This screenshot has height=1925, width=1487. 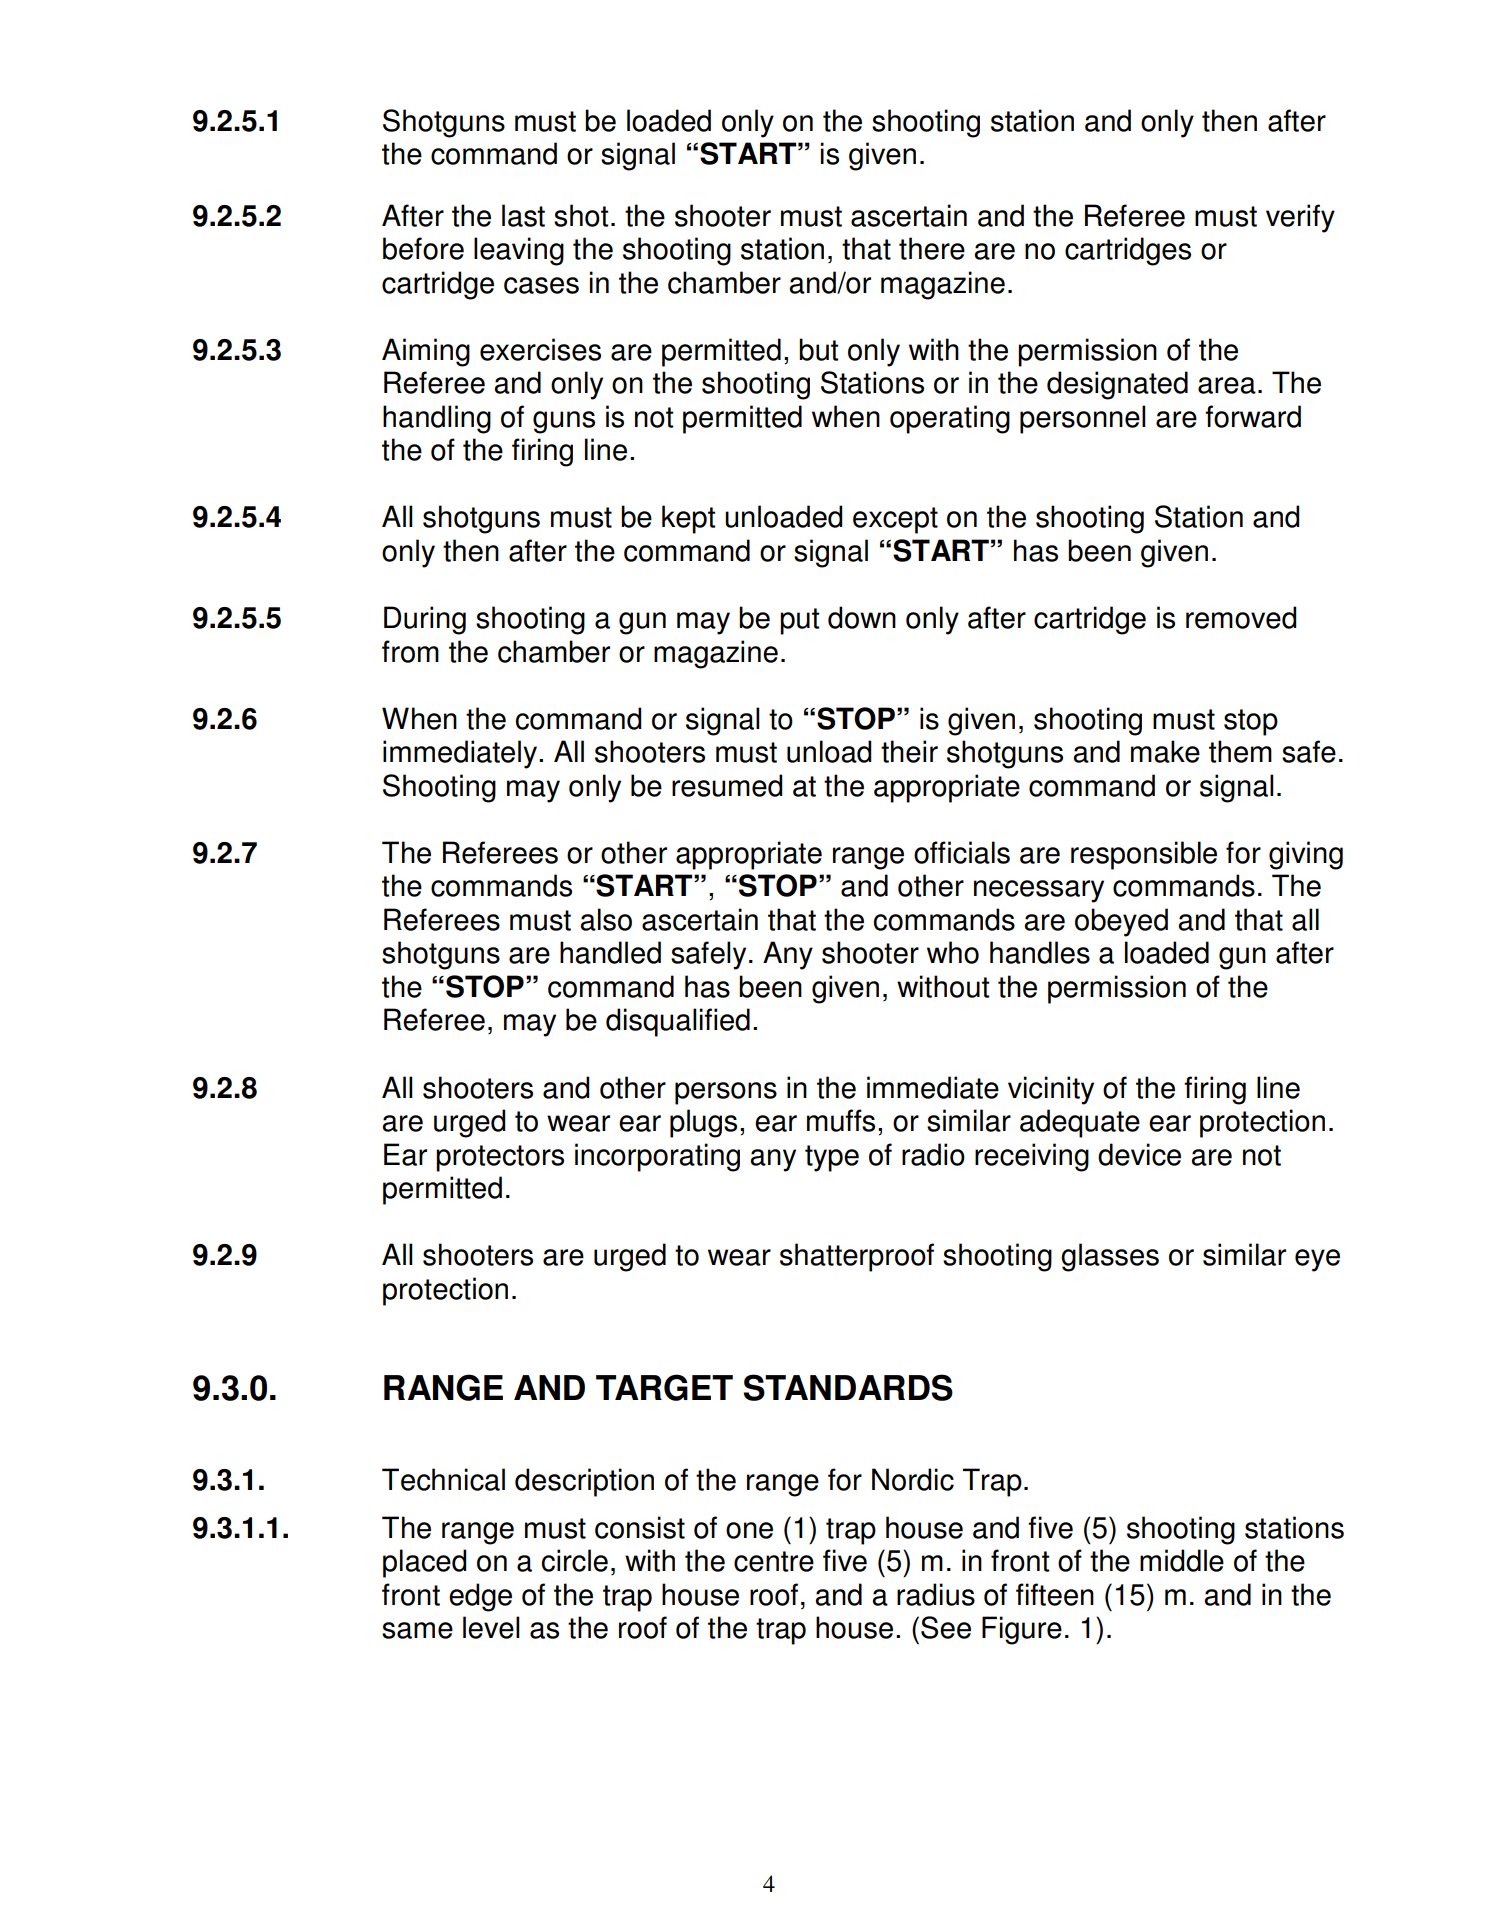 What do you see at coordinates (909, 751) in the screenshot?
I see `their` at bounding box center [909, 751].
